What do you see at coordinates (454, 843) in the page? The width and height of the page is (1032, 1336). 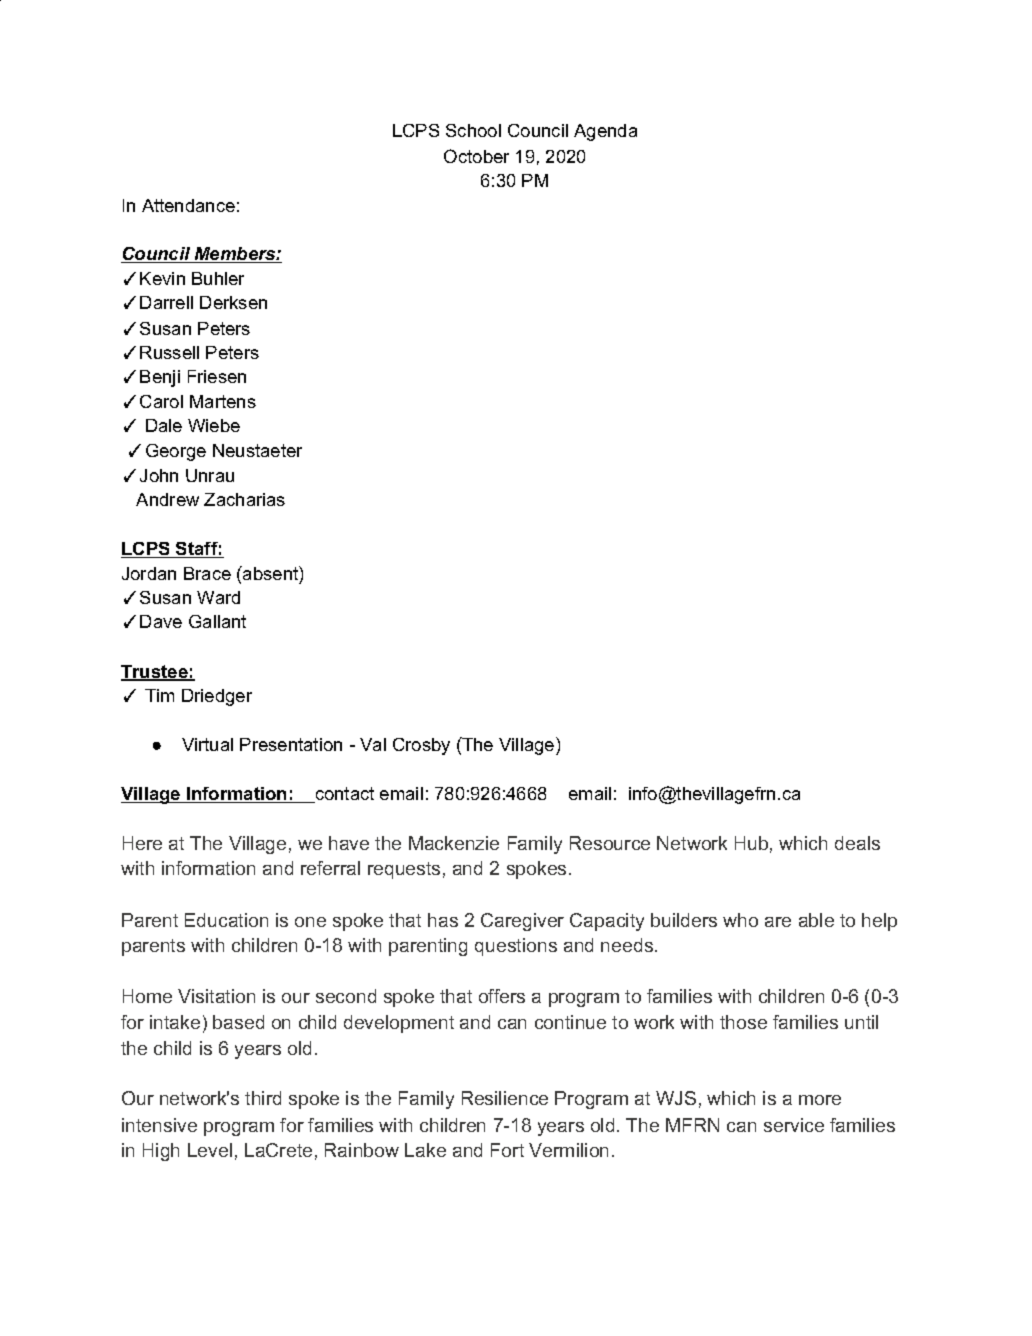 I see `Mackenzie` at bounding box center [454, 843].
